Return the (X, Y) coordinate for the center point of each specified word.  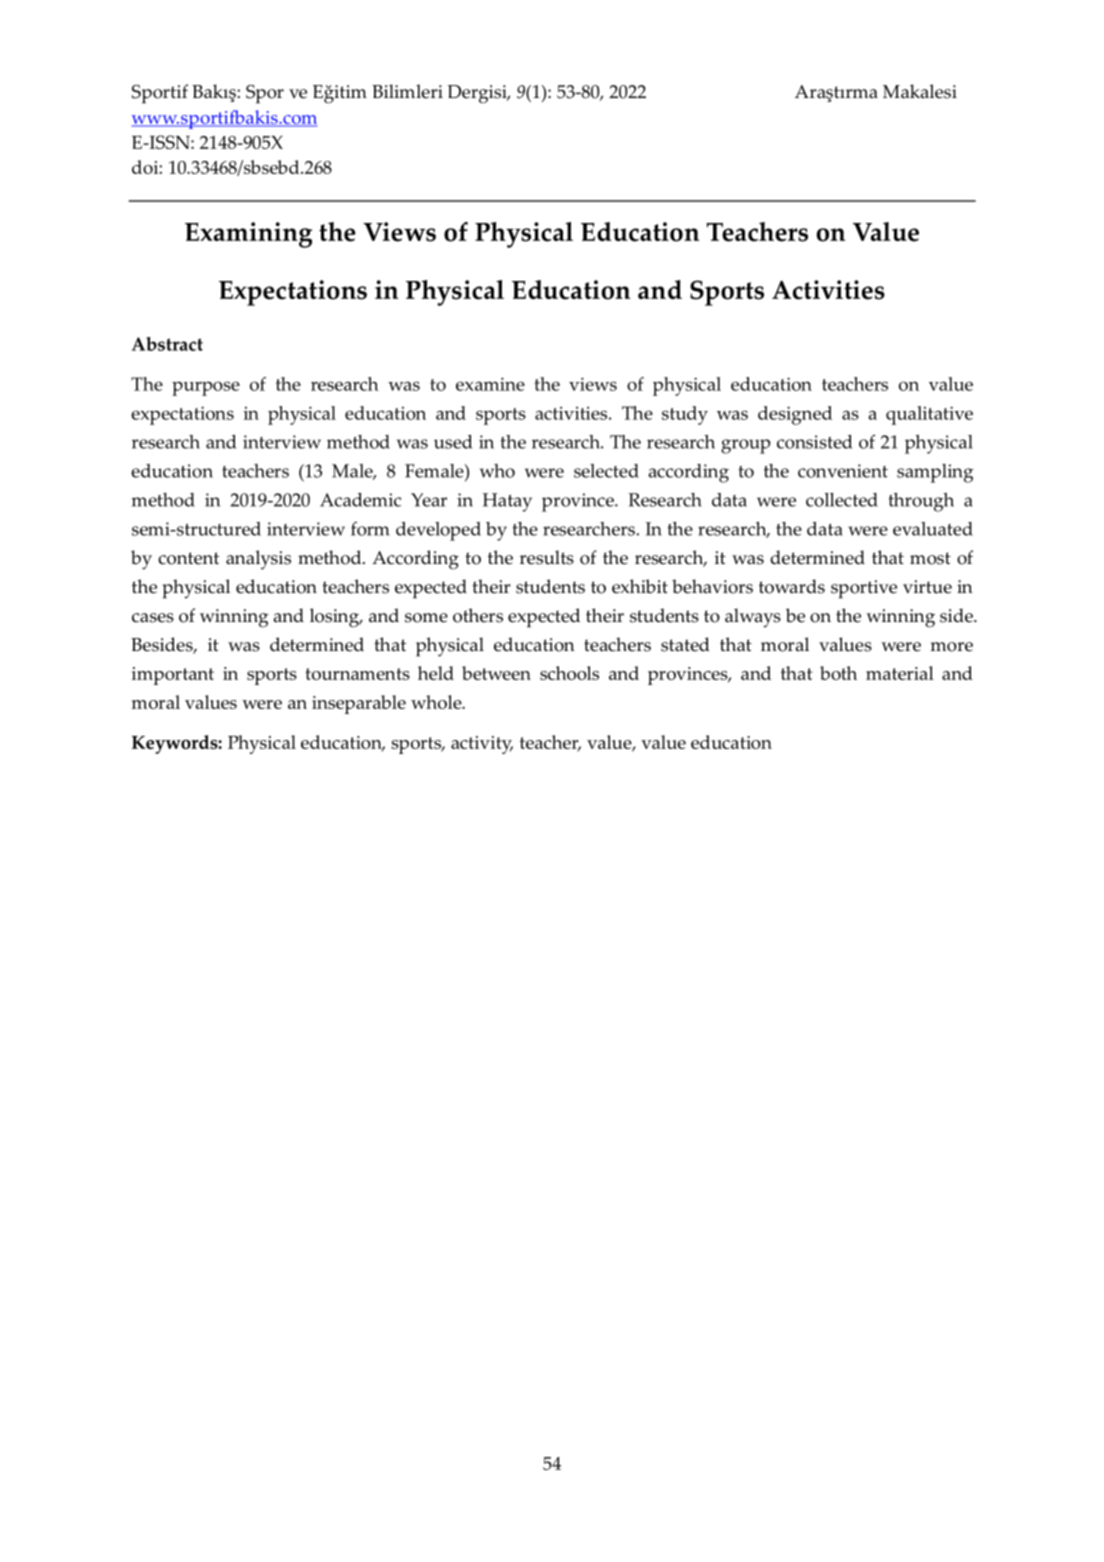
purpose (206, 388)
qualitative (929, 415)
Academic (360, 500)
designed (795, 415)
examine (490, 384)
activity (482, 745)
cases (153, 618)
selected (606, 471)
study (685, 415)
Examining (248, 235)
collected (842, 500)
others (478, 615)
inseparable (359, 704)
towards (792, 586)
